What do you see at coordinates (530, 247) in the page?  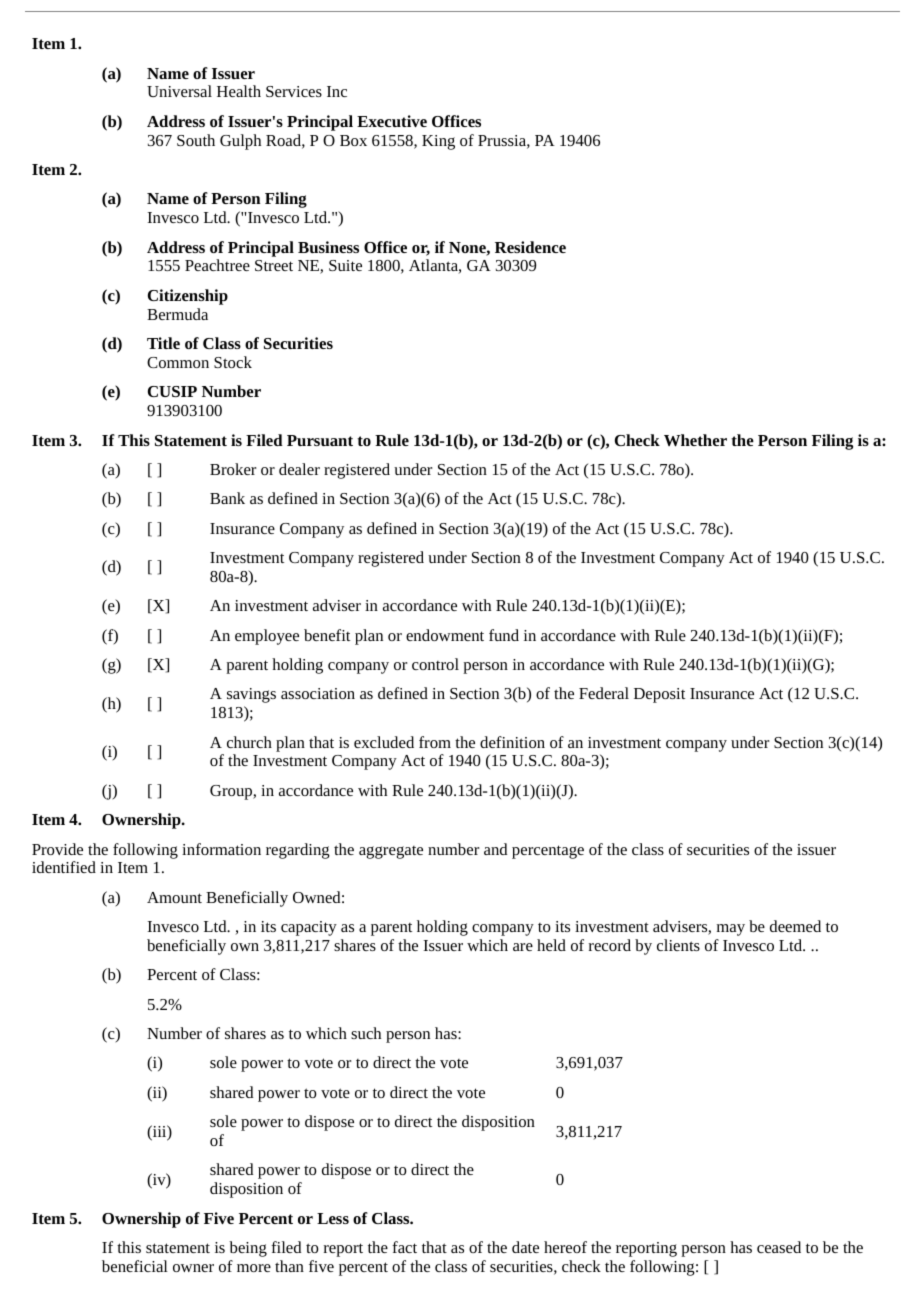 I see `Residence` at bounding box center [530, 247].
